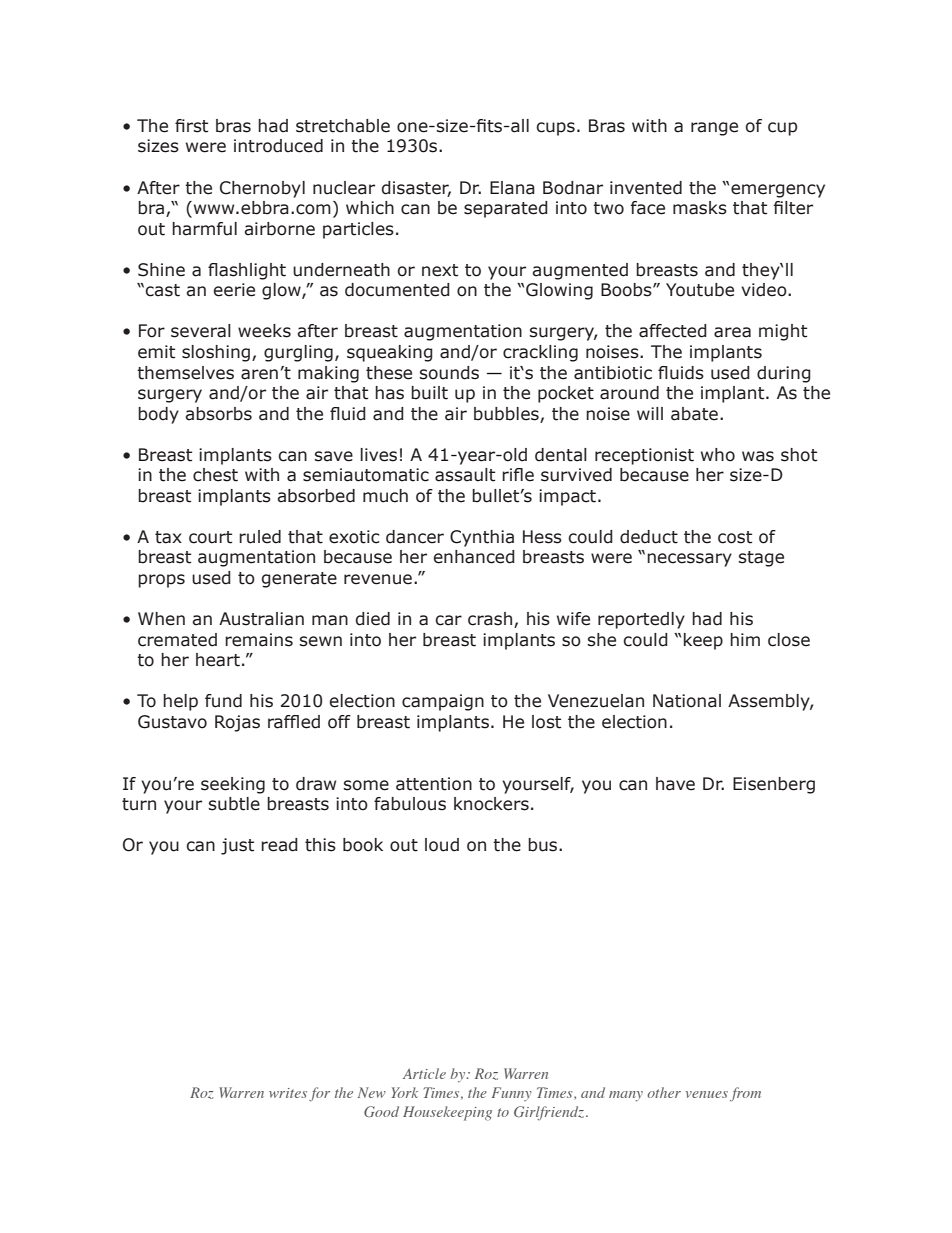 The height and width of the page is (1233, 952). Describe the element at coordinates (512, 1094) in the page. I see `Funny` at that location.
